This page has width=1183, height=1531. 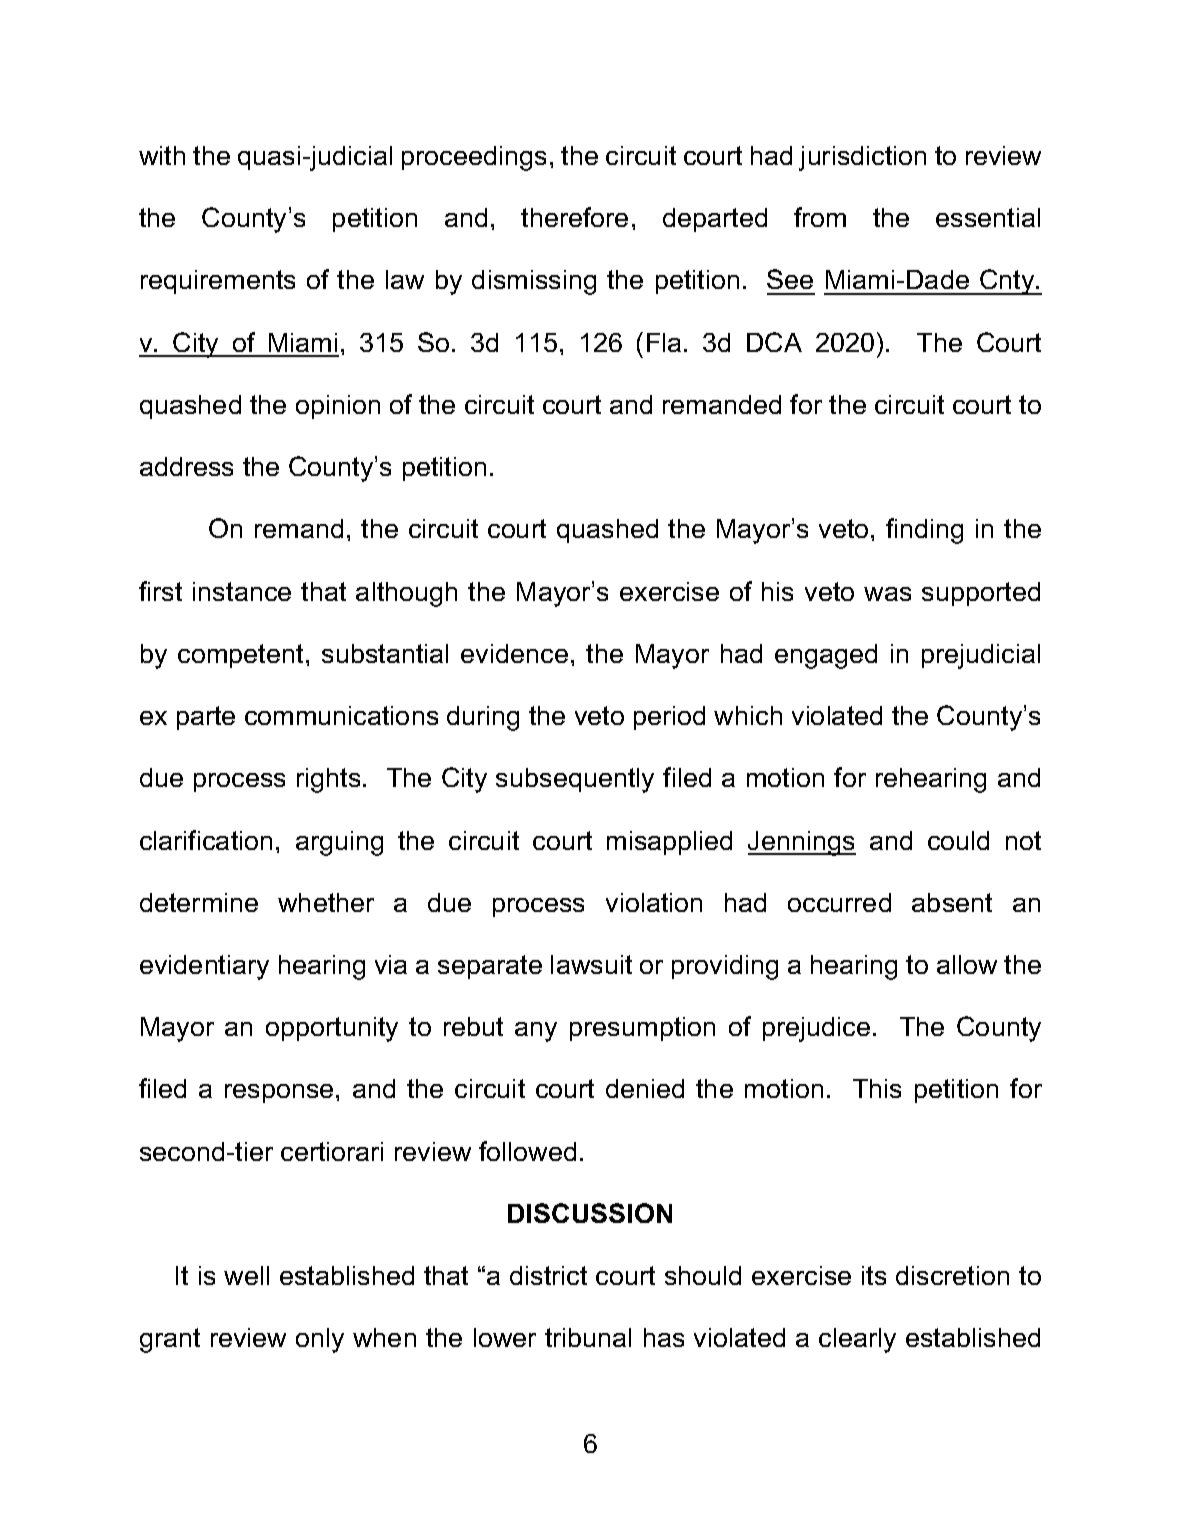 I want to click on with, so click(x=162, y=155).
